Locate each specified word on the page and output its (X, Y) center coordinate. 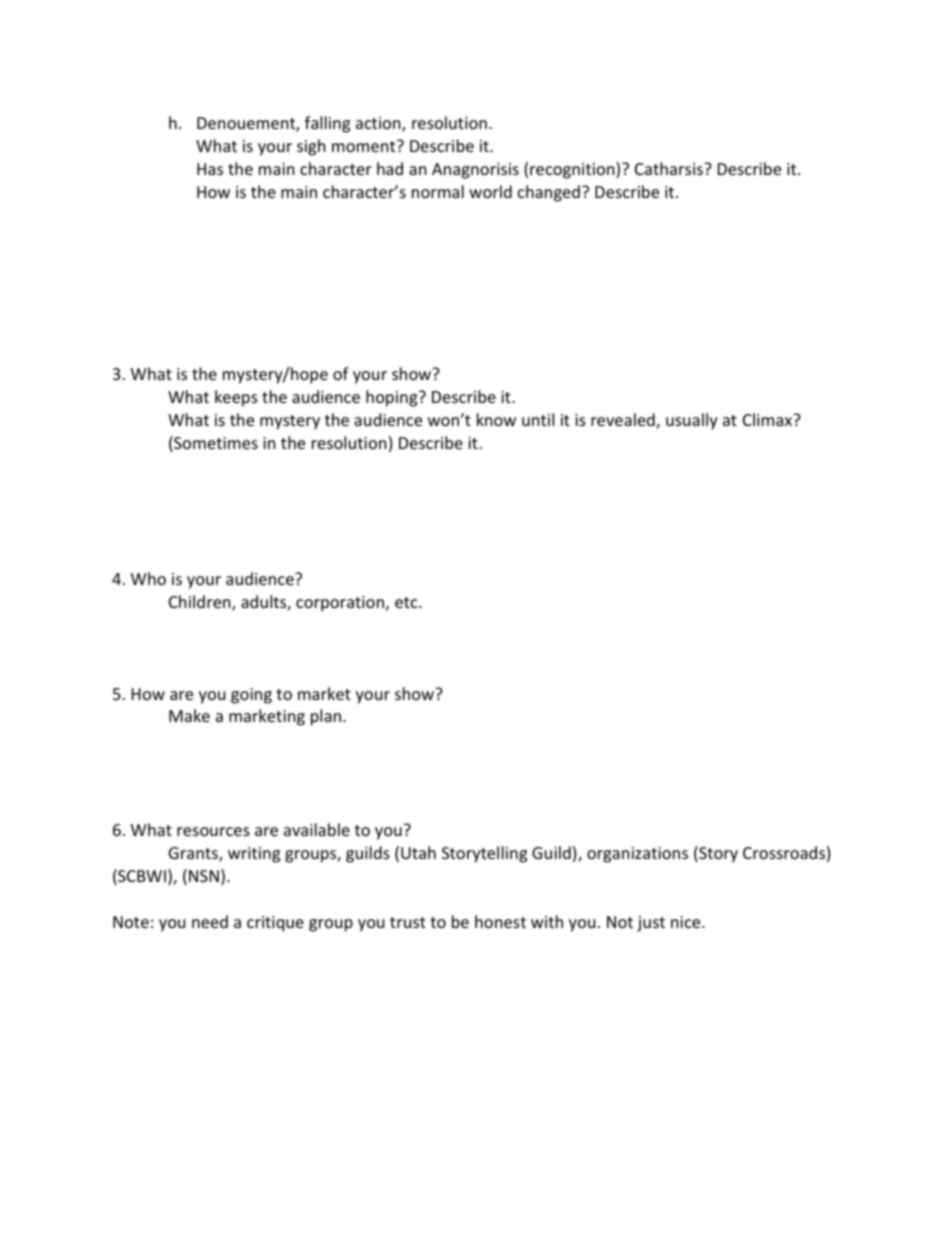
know (496, 419)
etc (407, 602)
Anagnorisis (475, 171)
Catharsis (670, 168)
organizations (637, 855)
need (210, 921)
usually (692, 421)
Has (210, 169)
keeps (236, 398)
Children (201, 603)
